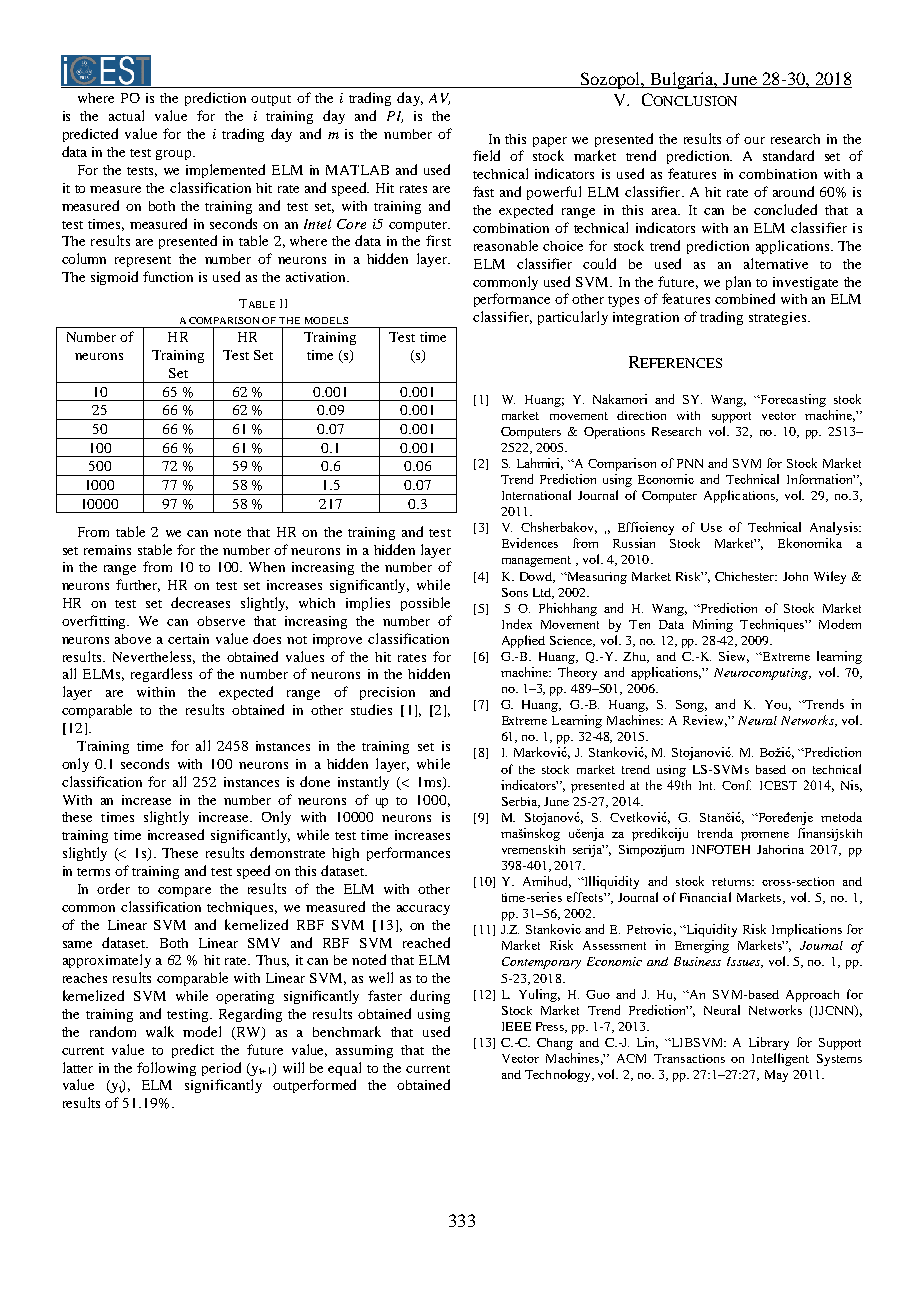 Image resolution: width=924 pixels, height=1308 pixels. I want to click on around, so click(793, 191).
